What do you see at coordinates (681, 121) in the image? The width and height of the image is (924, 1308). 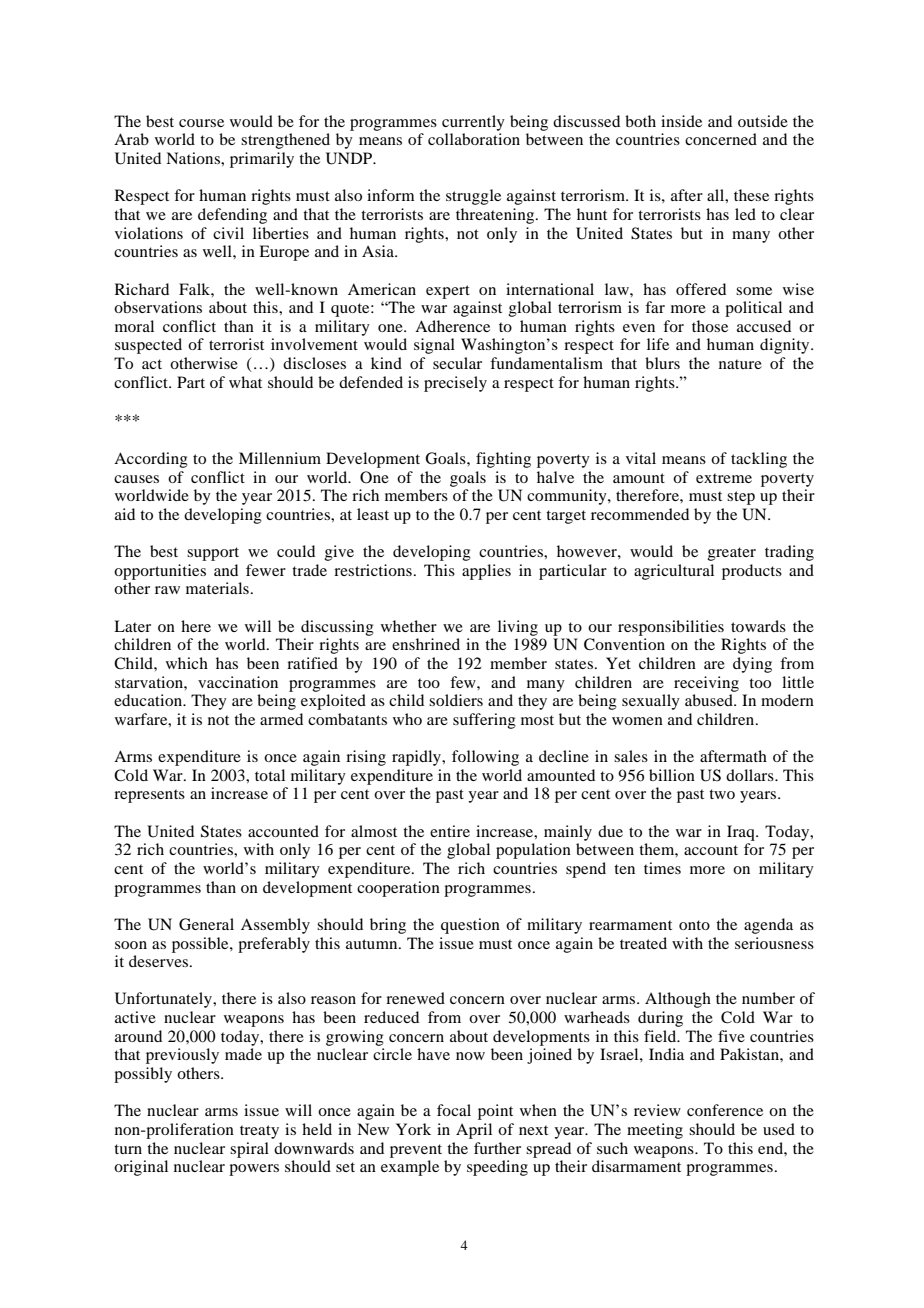 I see `inside` at bounding box center [681, 121].
